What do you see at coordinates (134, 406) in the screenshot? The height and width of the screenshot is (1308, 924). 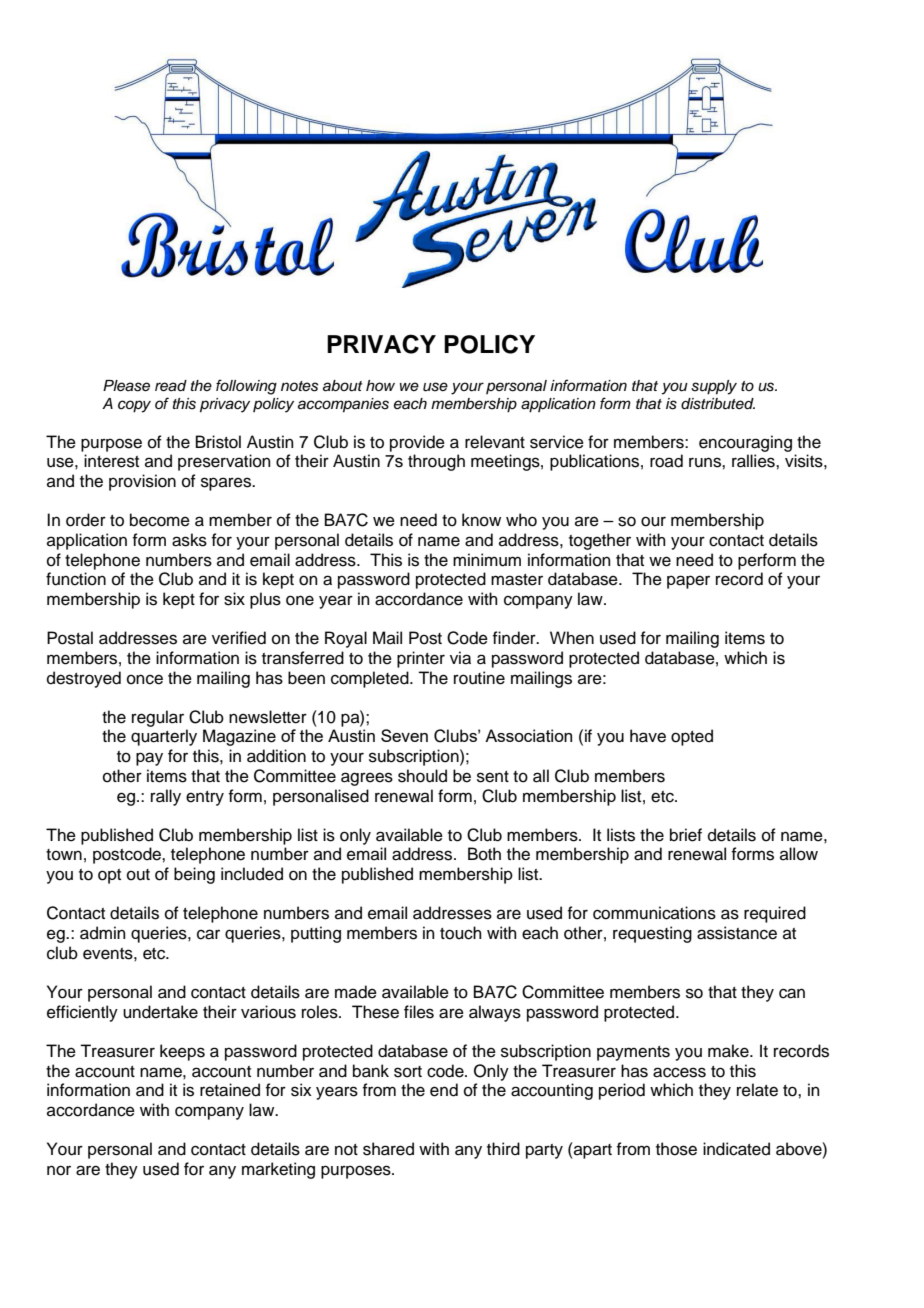 I see `copy` at bounding box center [134, 406].
